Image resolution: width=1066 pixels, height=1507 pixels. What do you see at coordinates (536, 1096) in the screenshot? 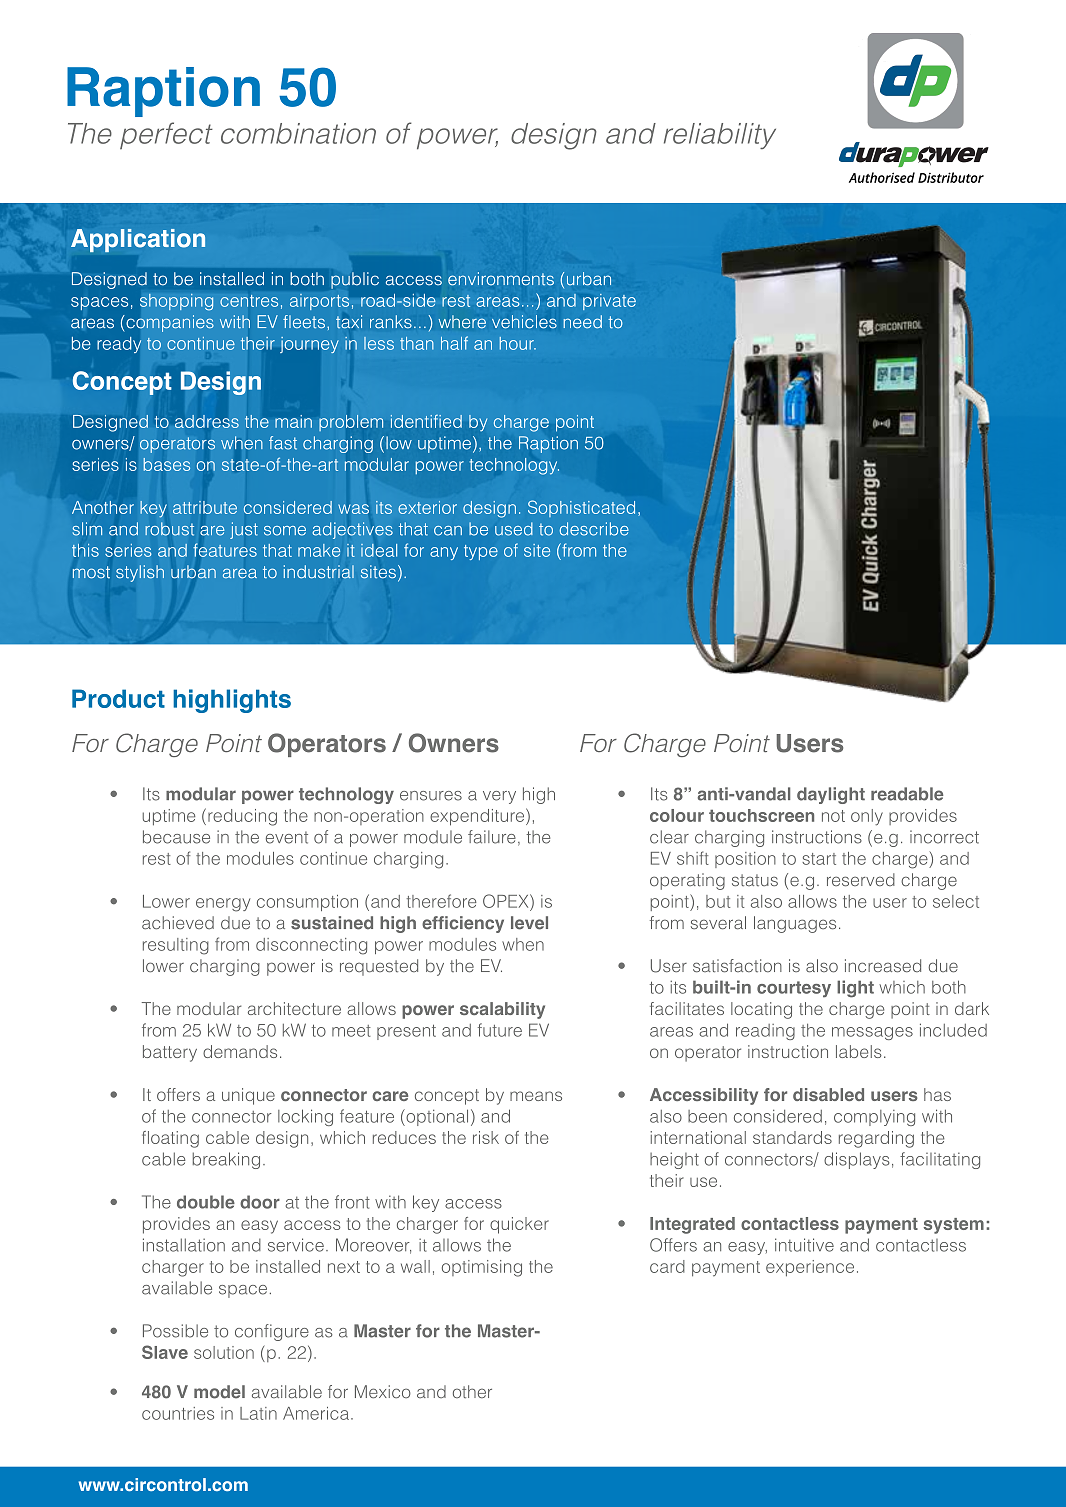
I see `means` at bounding box center [536, 1096].
